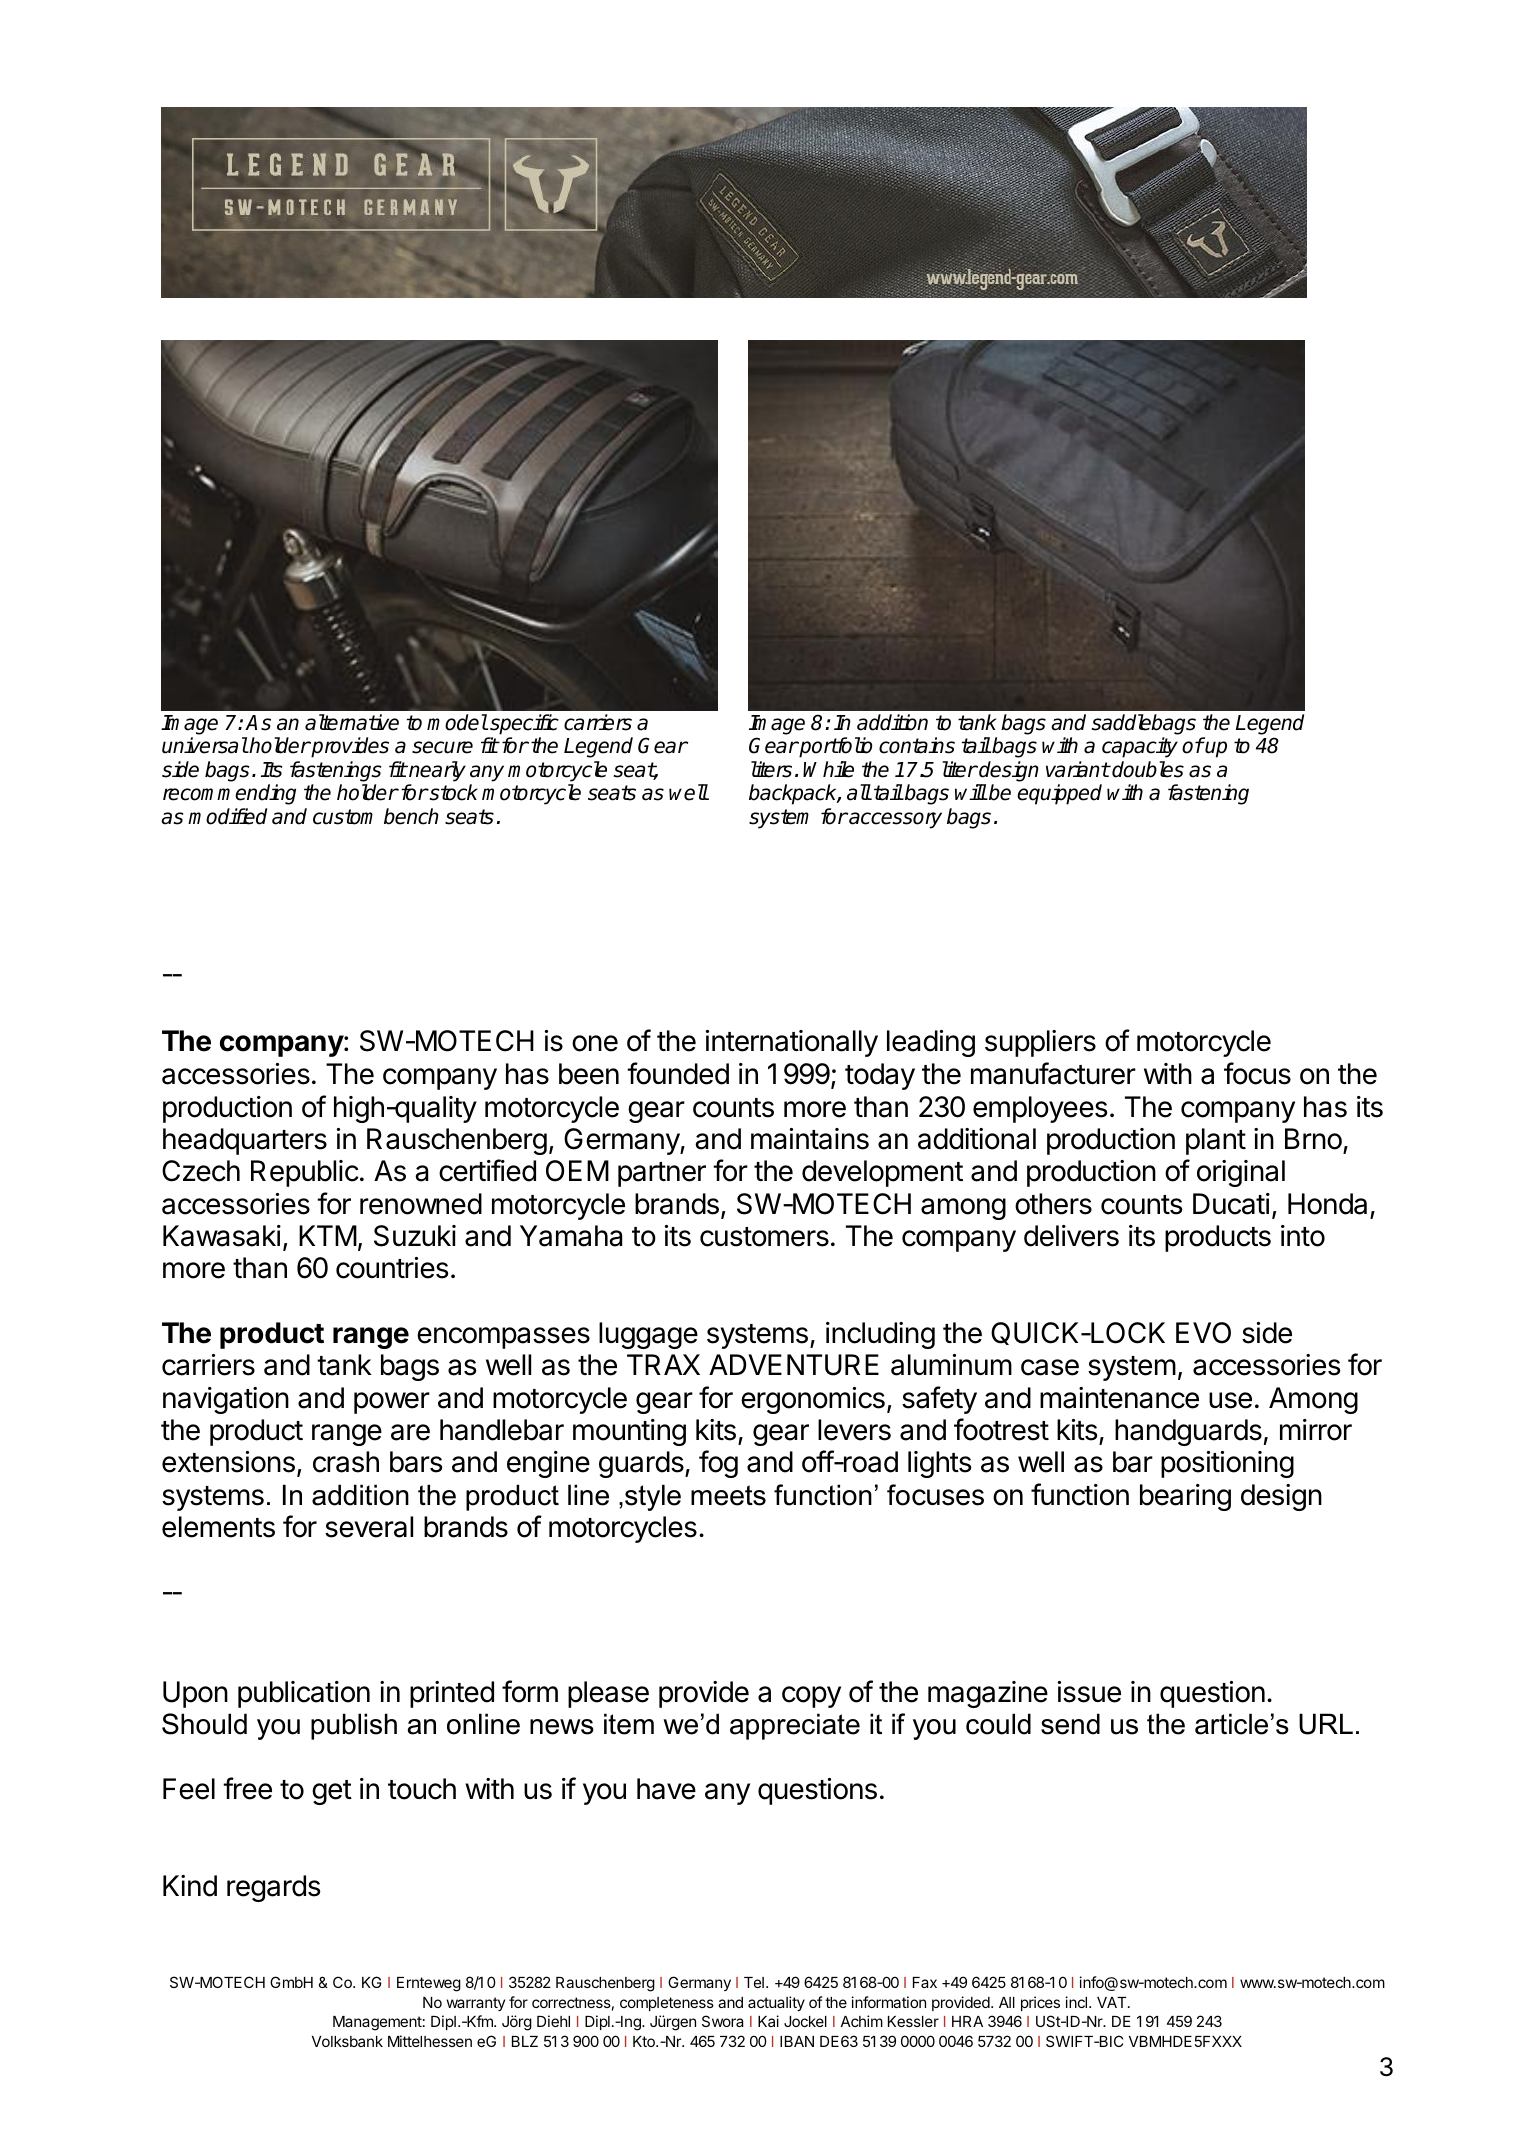 The image size is (1523, 2154). Describe the element at coordinates (1089, 1692) in the screenshot. I see `issue` at that location.
